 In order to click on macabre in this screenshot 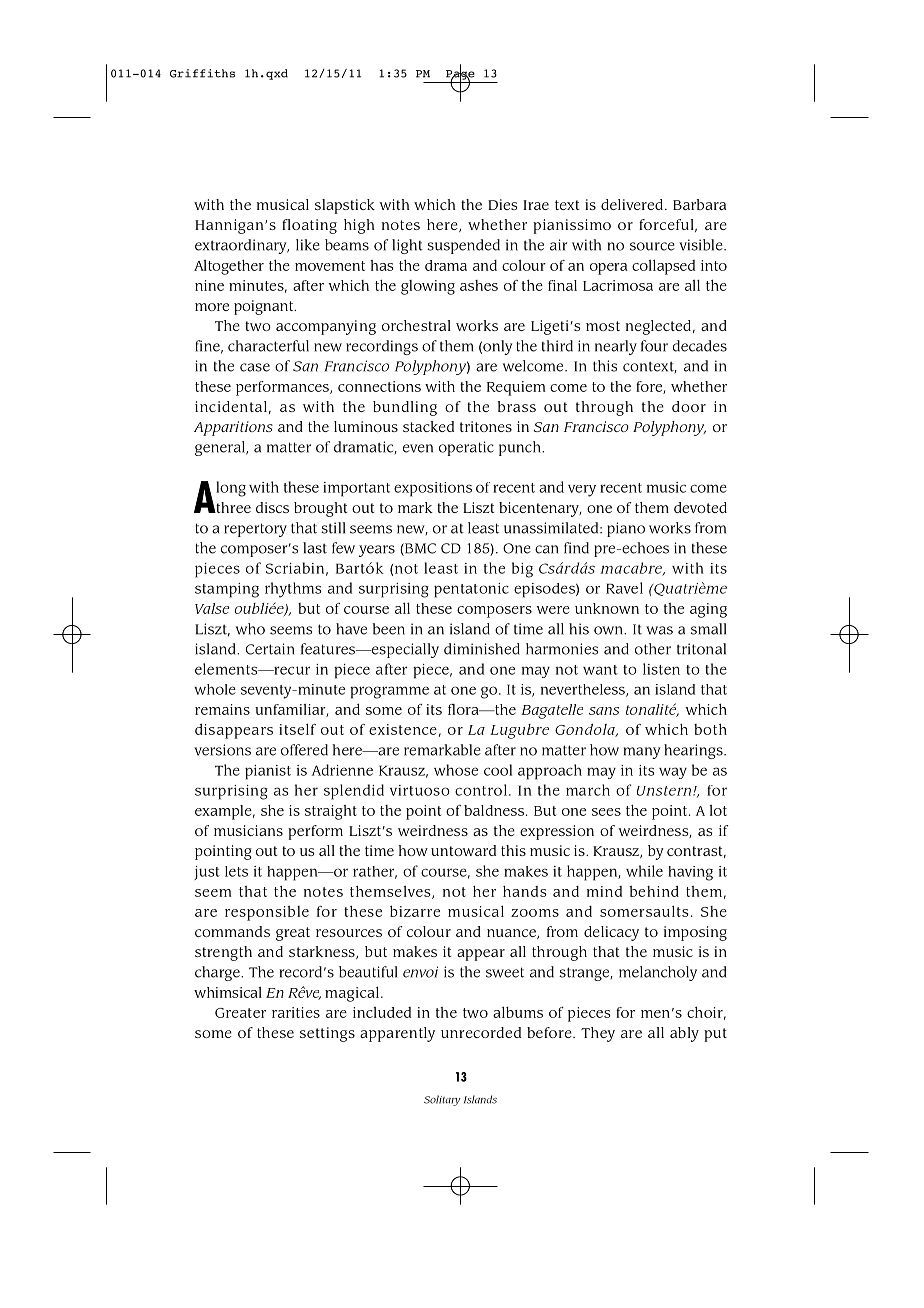, I will do `click(632, 569)`.
